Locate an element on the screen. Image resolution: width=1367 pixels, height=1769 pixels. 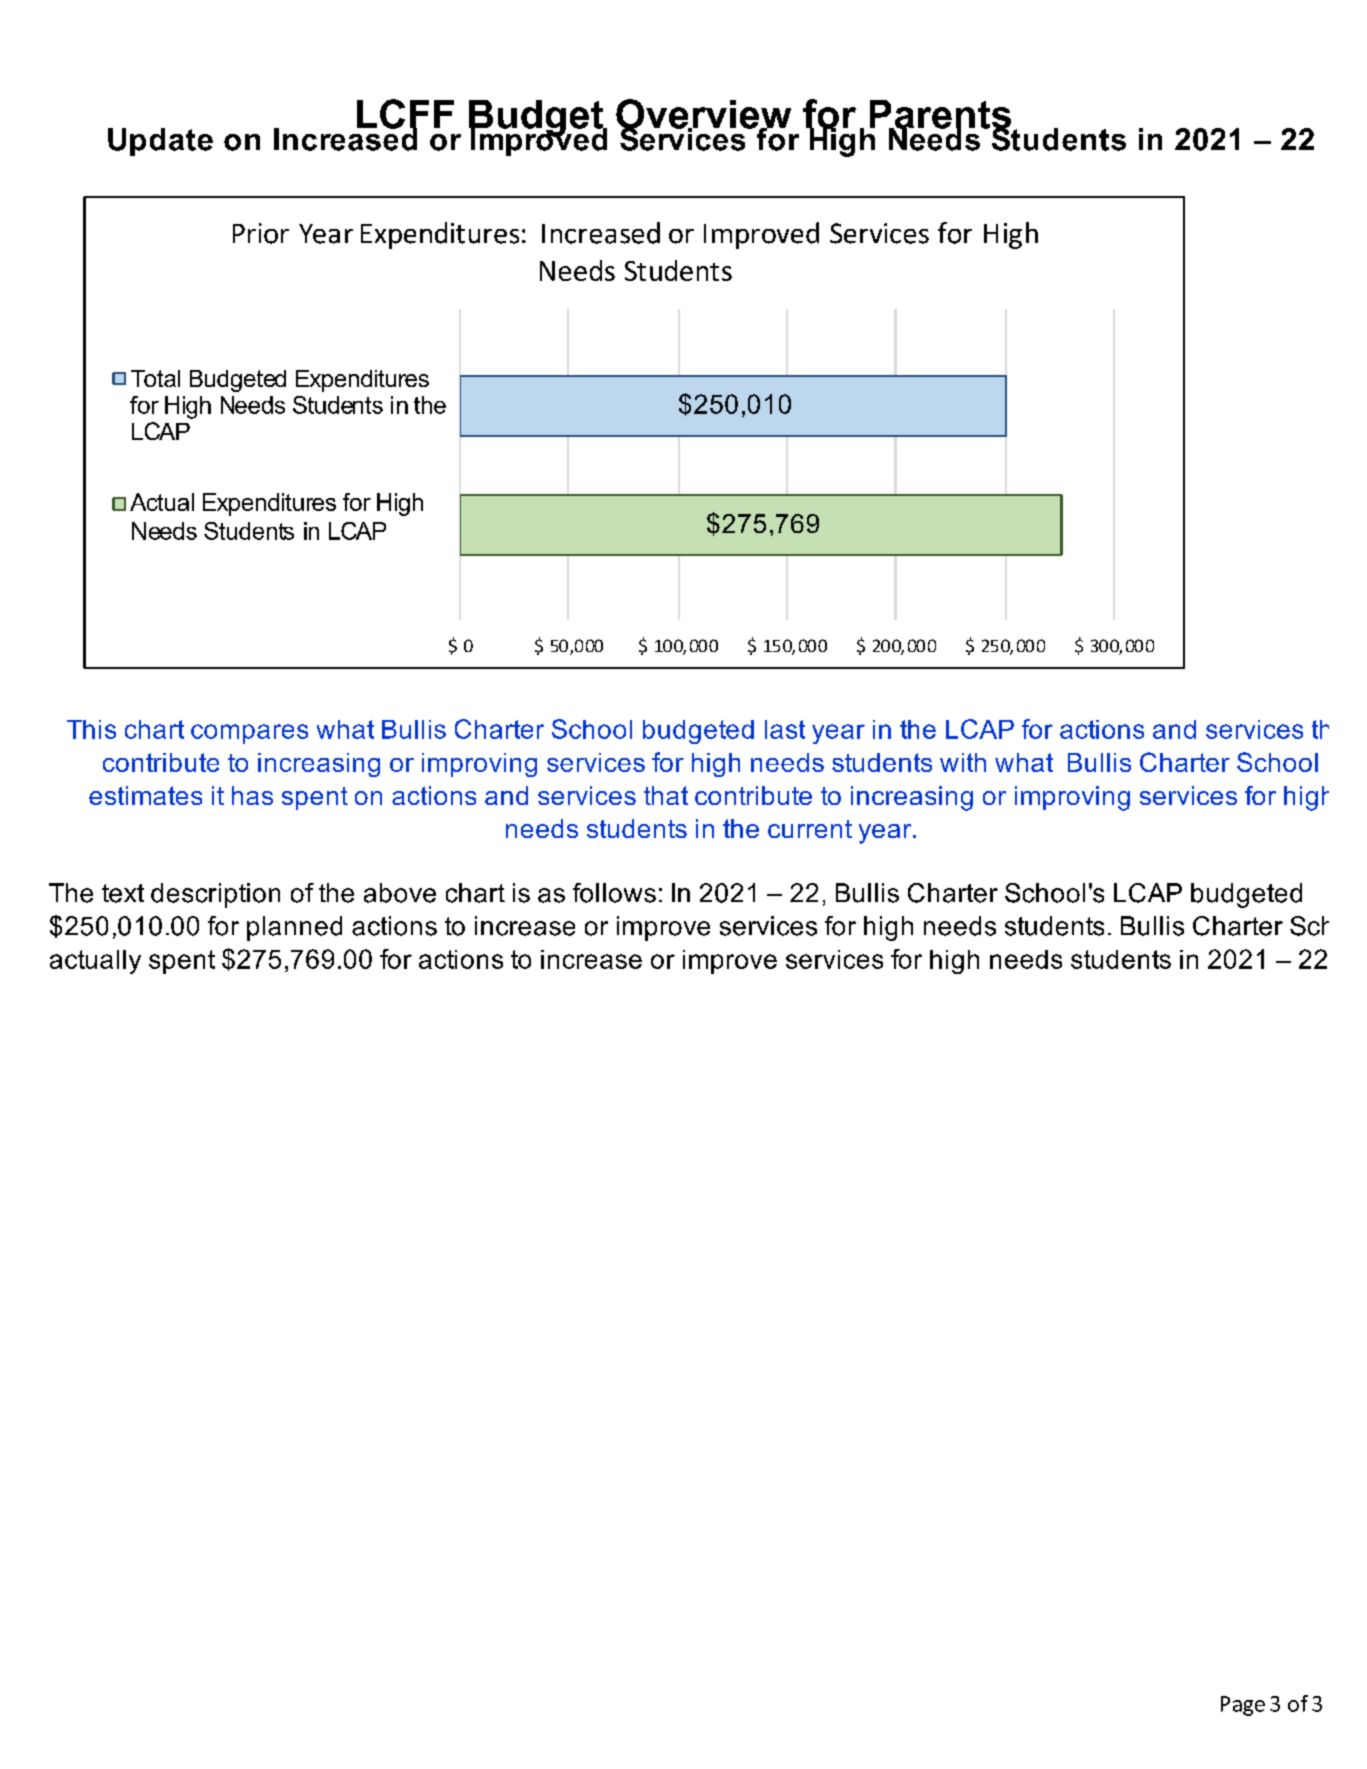
planned is located at coordinates (294, 928).
